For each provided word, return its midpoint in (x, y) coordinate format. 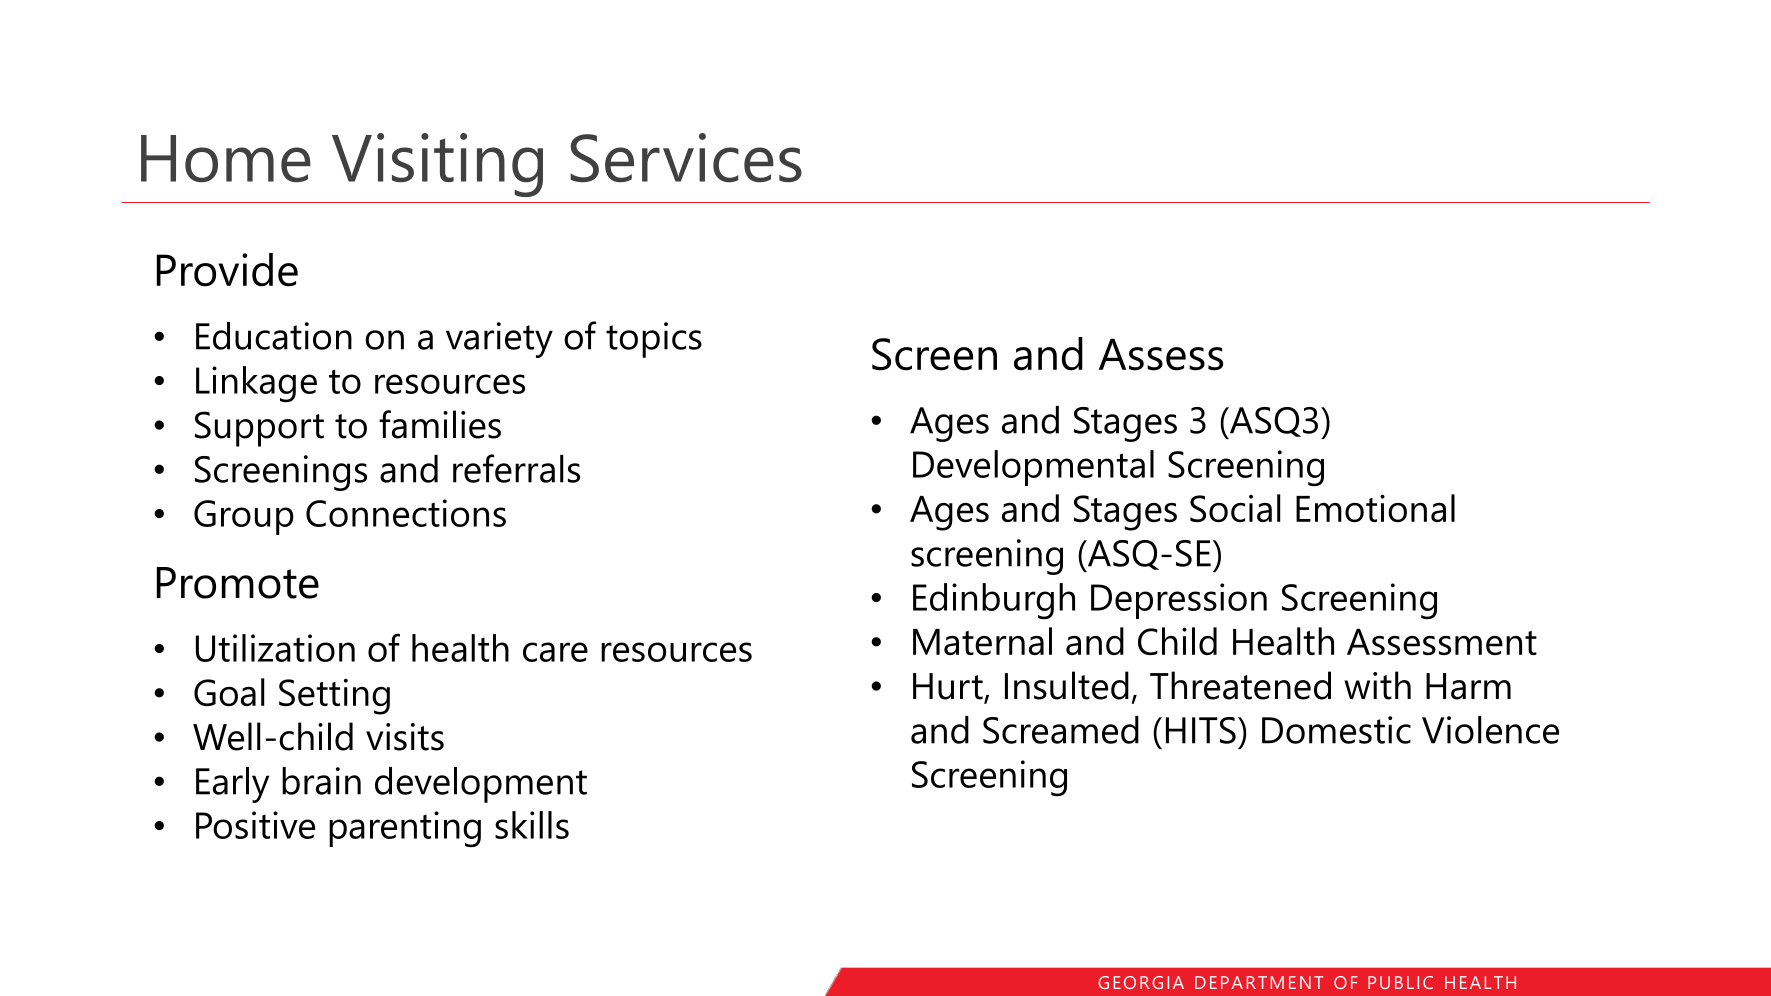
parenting (405, 829)
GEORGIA (1141, 982)
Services (686, 158)
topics (654, 340)
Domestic (1336, 730)
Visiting (437, 165)
